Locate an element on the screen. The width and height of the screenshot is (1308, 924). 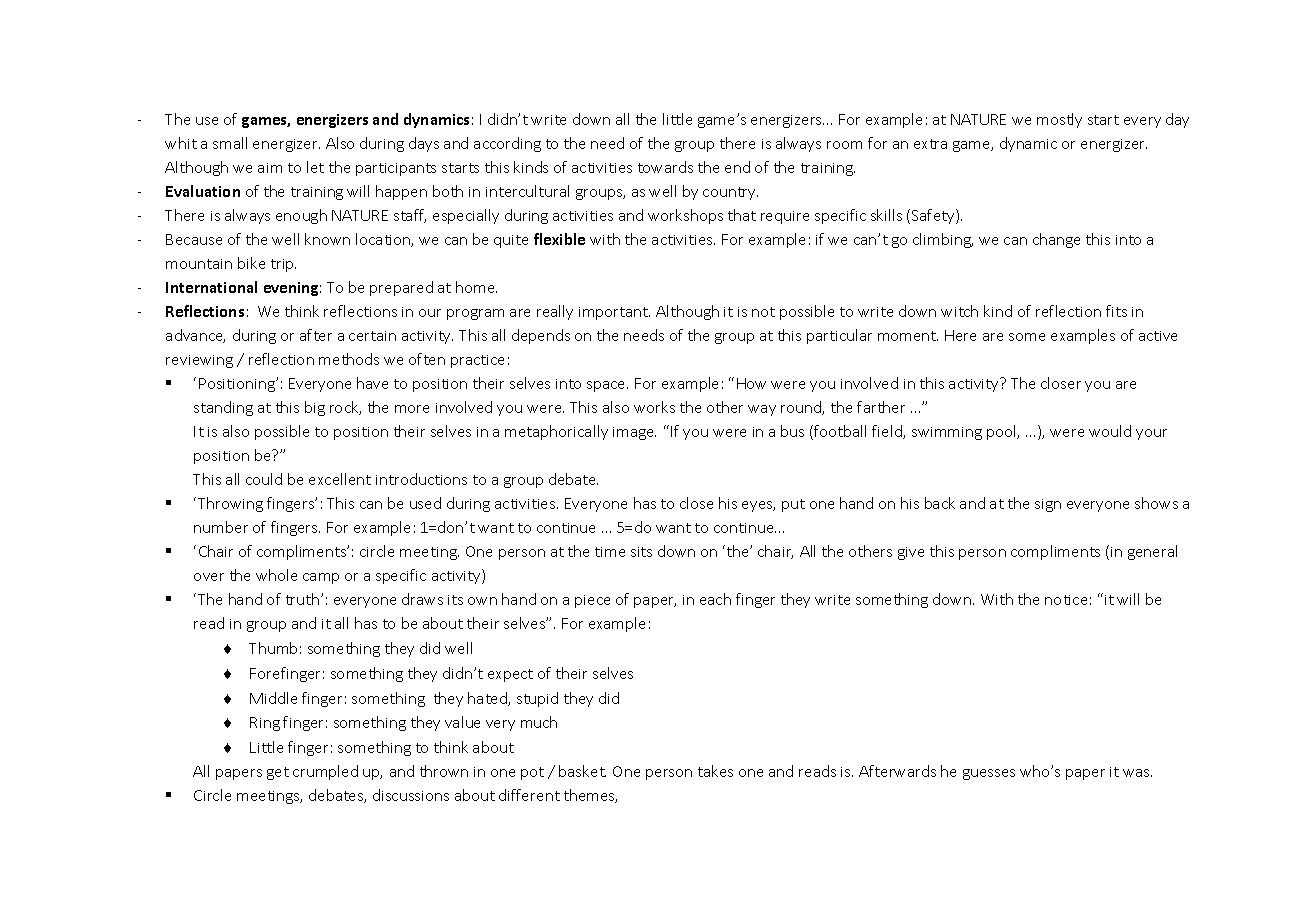
takes is located at coordinates (715, 771).
